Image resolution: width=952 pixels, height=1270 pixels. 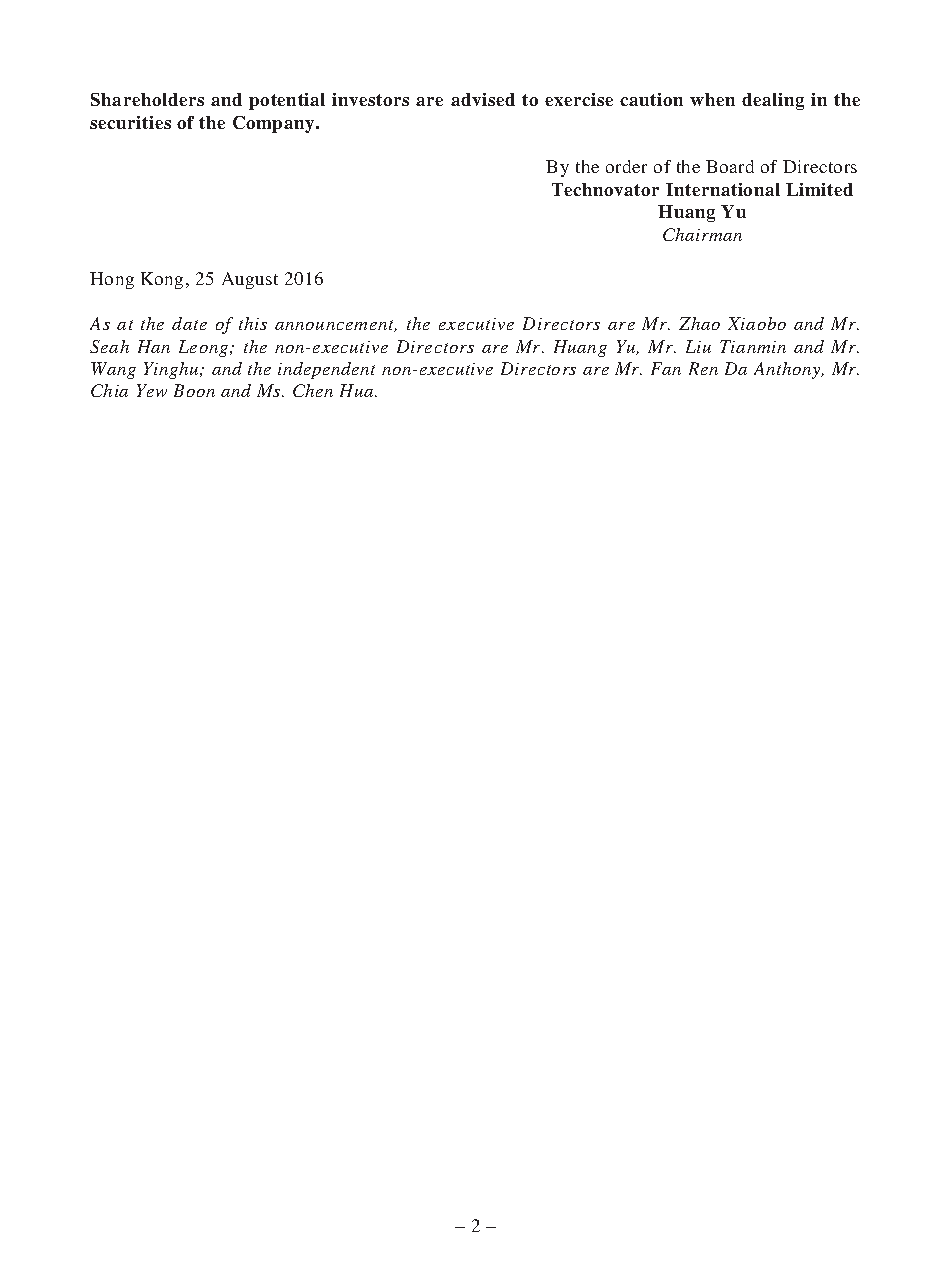 What do you see at coordinates (189, 323) in the screenshot?
I see `date` at bounding box center [189, 323].
